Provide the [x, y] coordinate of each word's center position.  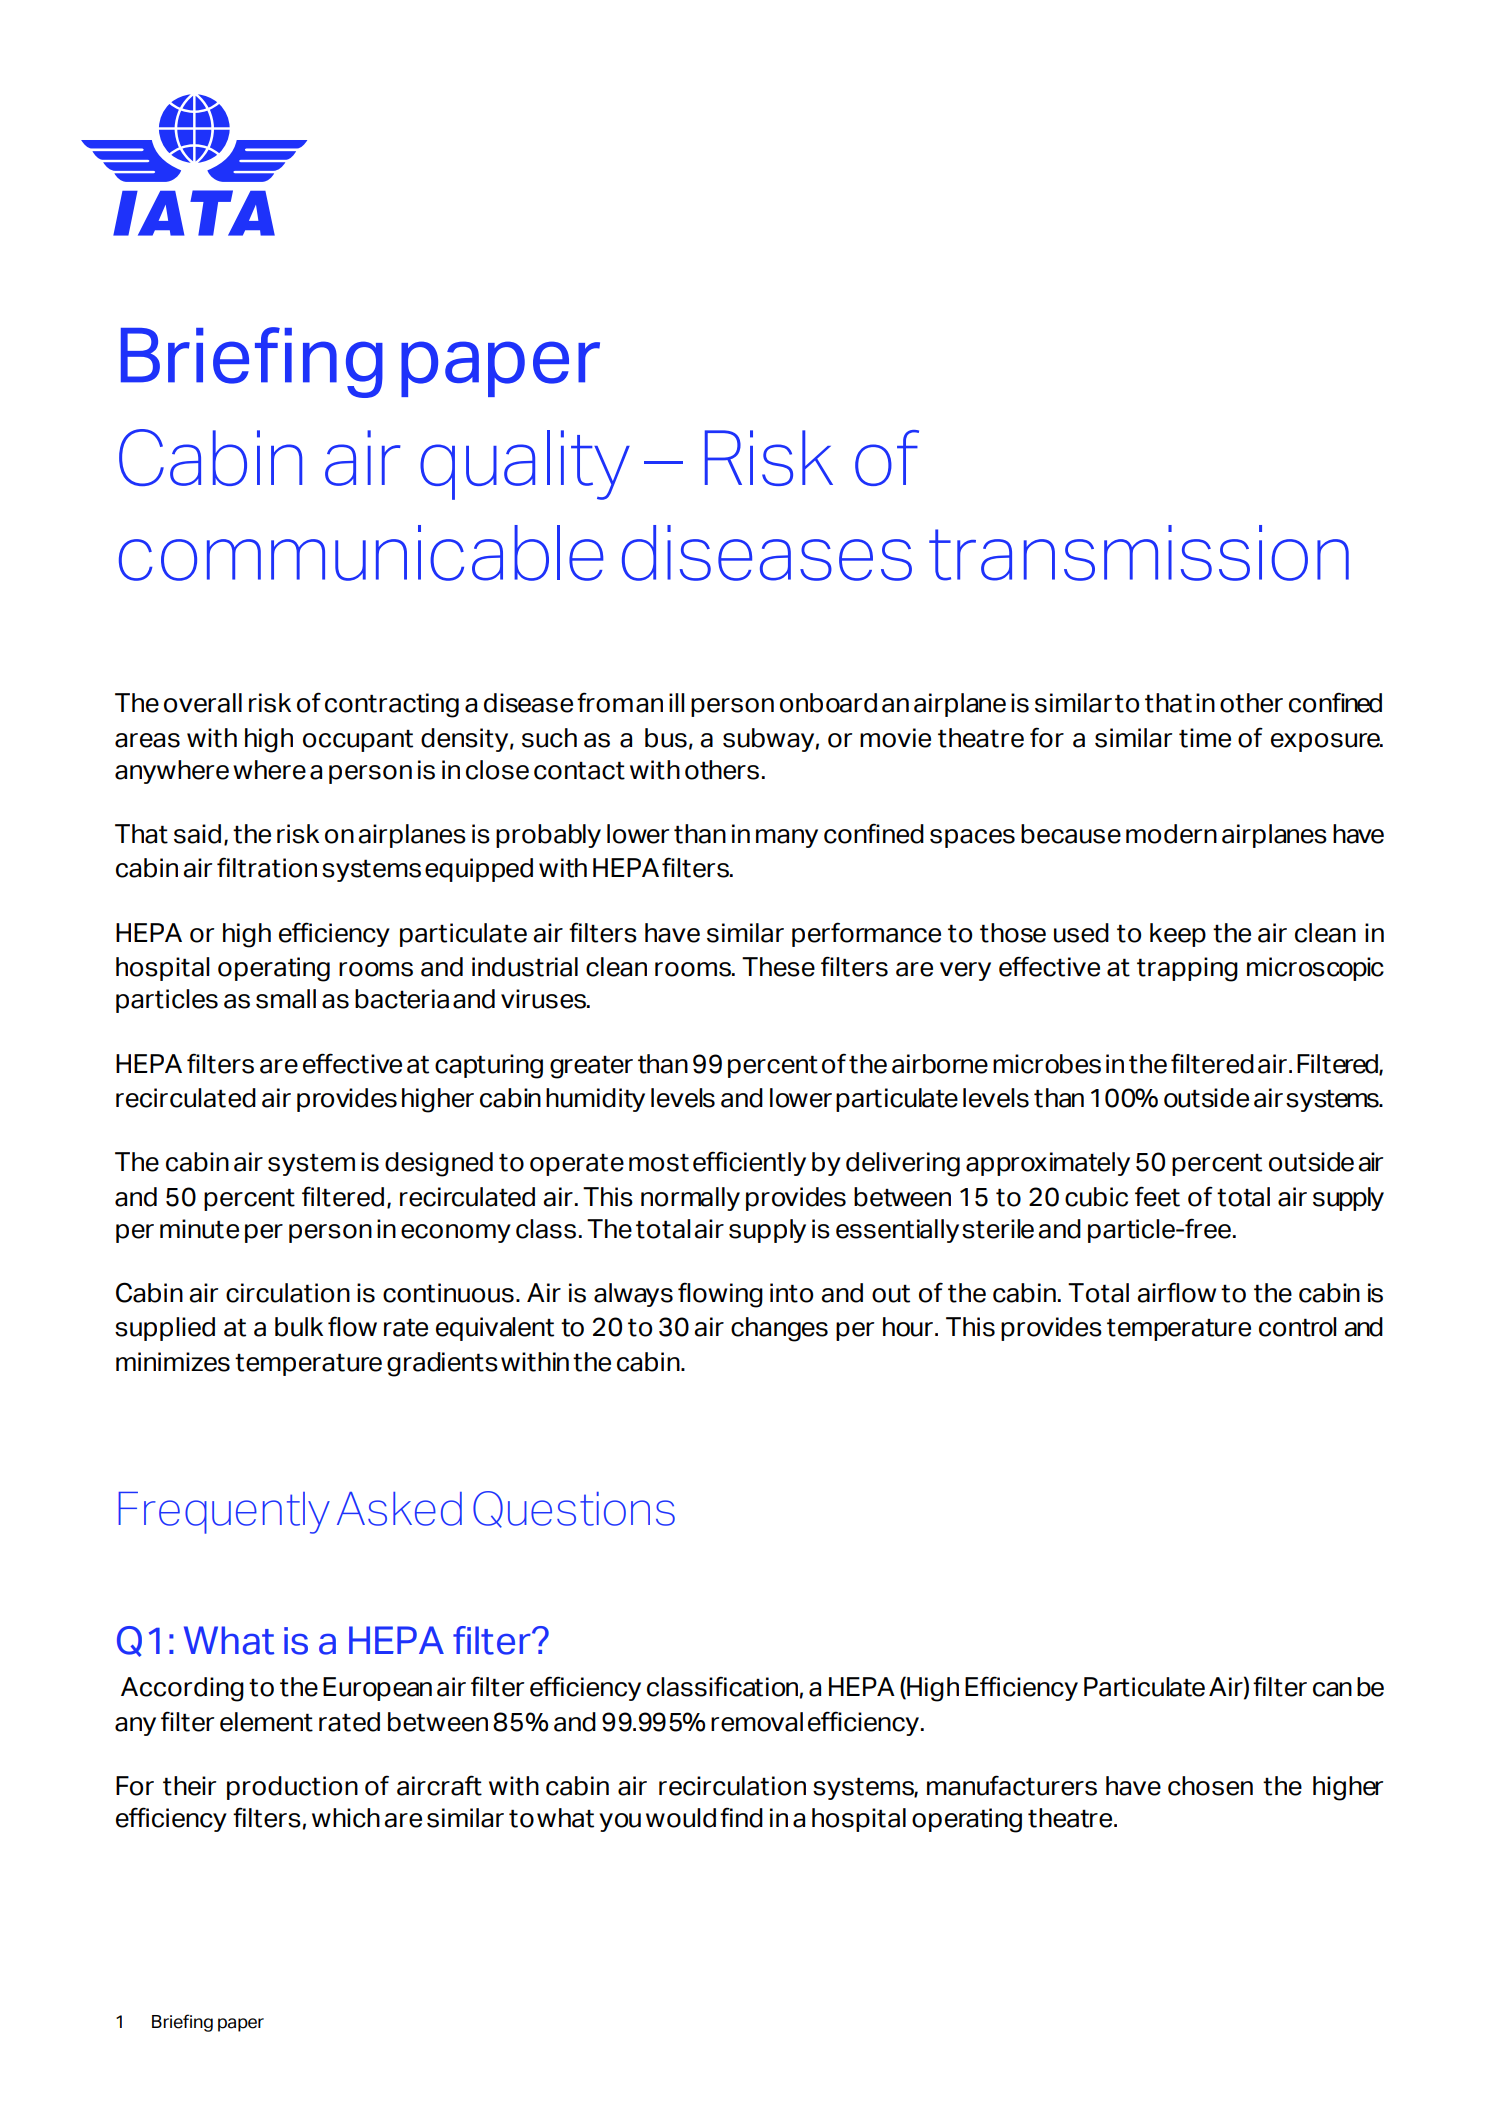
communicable [361, 553]
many [787, 838]
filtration [267, 867]
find [741, 1817]
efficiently [749, 1163]
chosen [1210, 1786]
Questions [574, 1509]
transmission [1139, 553]
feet [1157, 1196]
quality [525, 465]
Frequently [224, 1513]
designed [439, 1164]
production [292, 1788]
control [1298, 1327]
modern [1171, 834]
